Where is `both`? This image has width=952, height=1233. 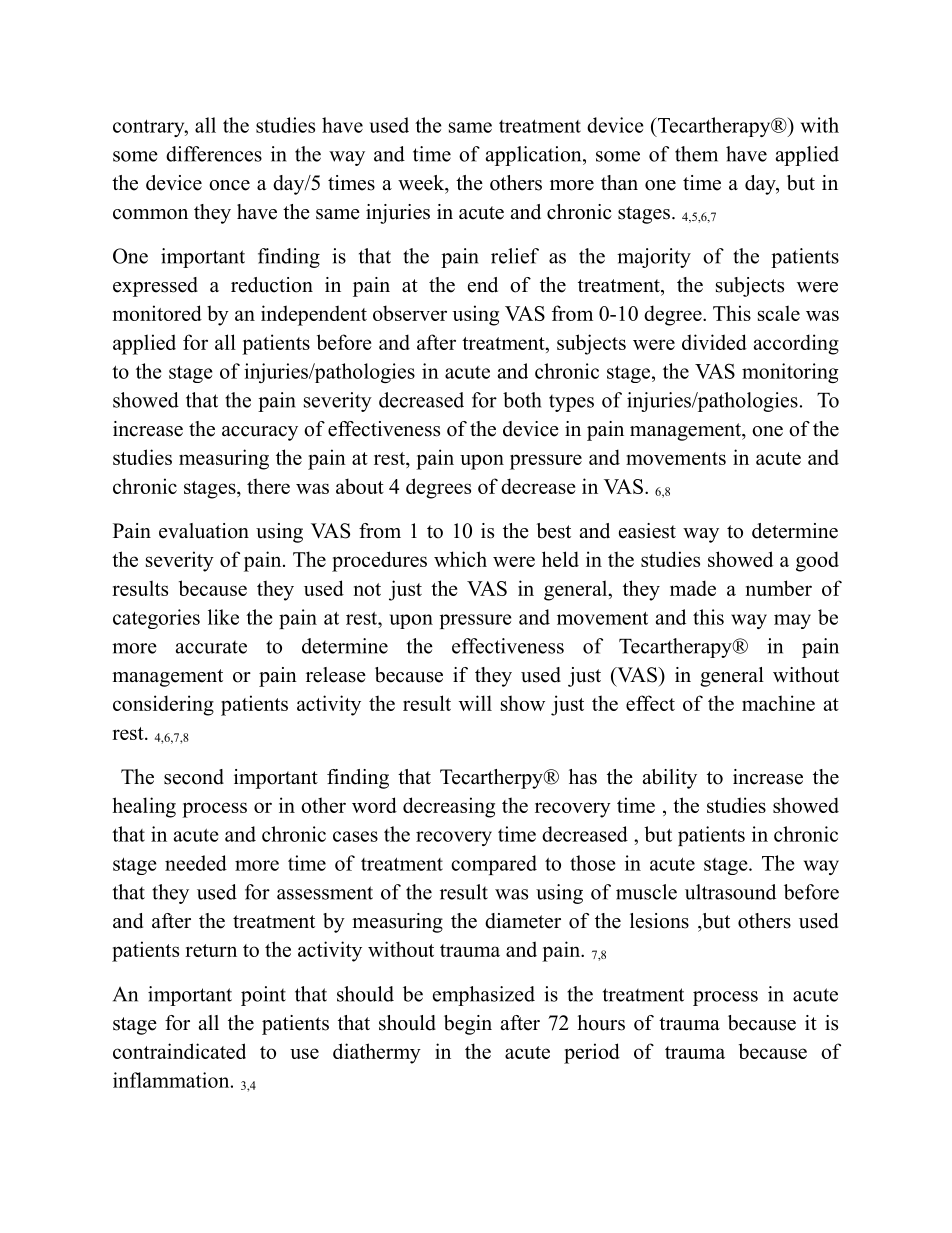
both is located at coordinates (522, 400).
